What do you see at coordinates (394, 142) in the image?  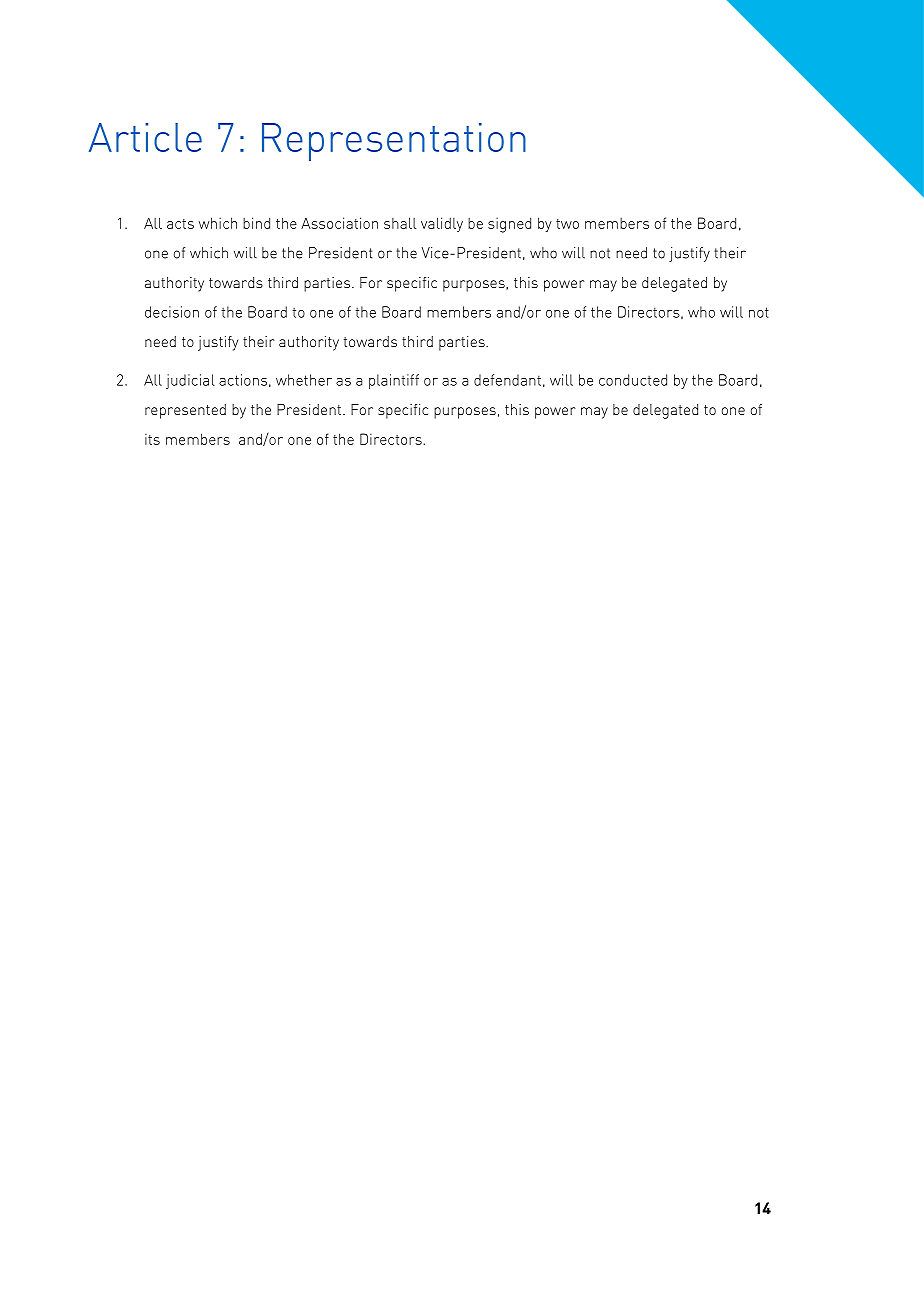 I see `Representation` at bounding box center [394, 142].
